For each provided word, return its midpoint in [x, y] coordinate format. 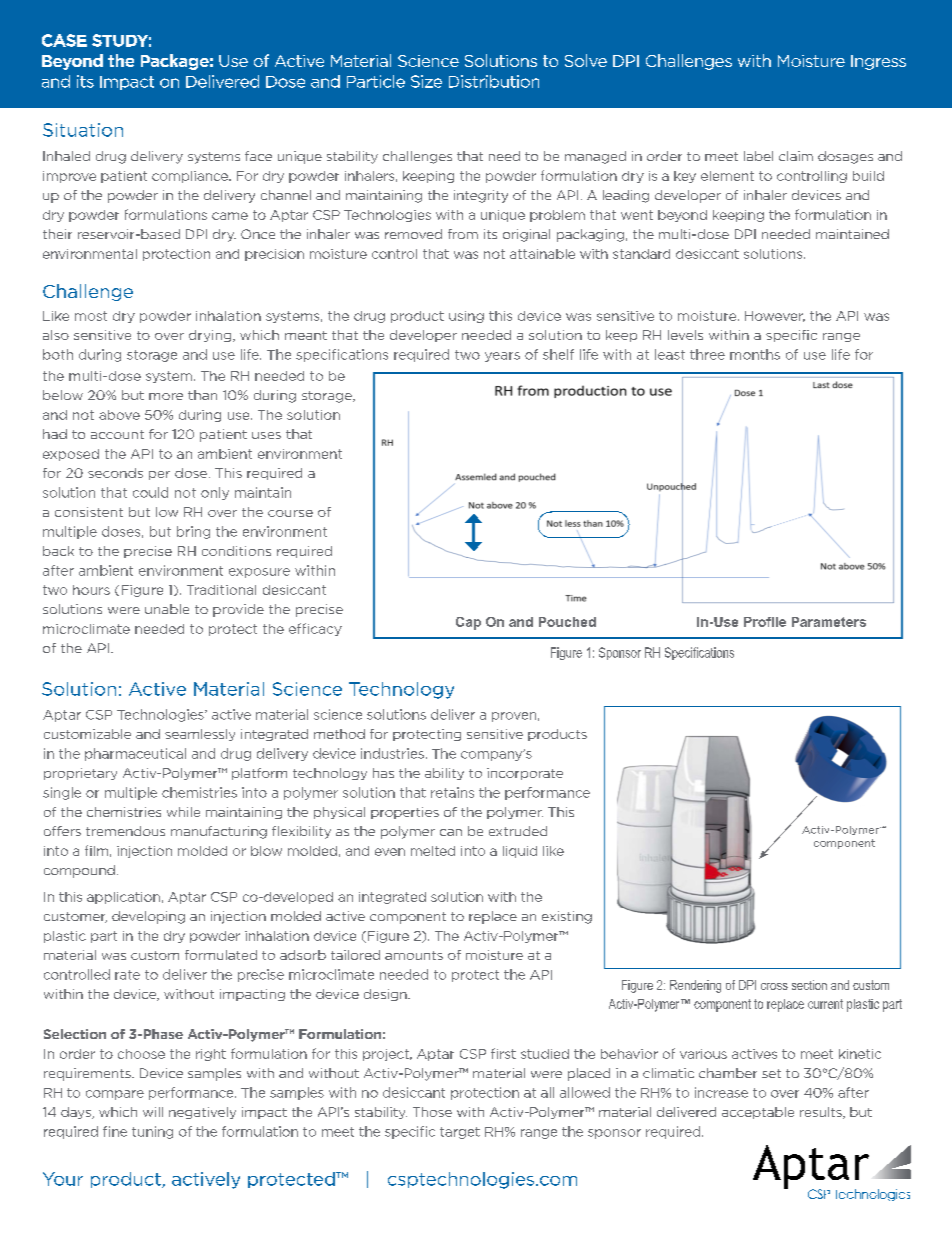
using [466, 317]
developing [148, 917]
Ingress [878, 62]
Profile [765, 622]
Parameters [829, 622]
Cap [468, 623]
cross [774, 986]
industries [392, 753]
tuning [152, 1132]
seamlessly [200, 735]
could [150, 492]
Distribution [494, 81]
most [91, 316]
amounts [414, 955]
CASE [64, 40]
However [775, 316]
